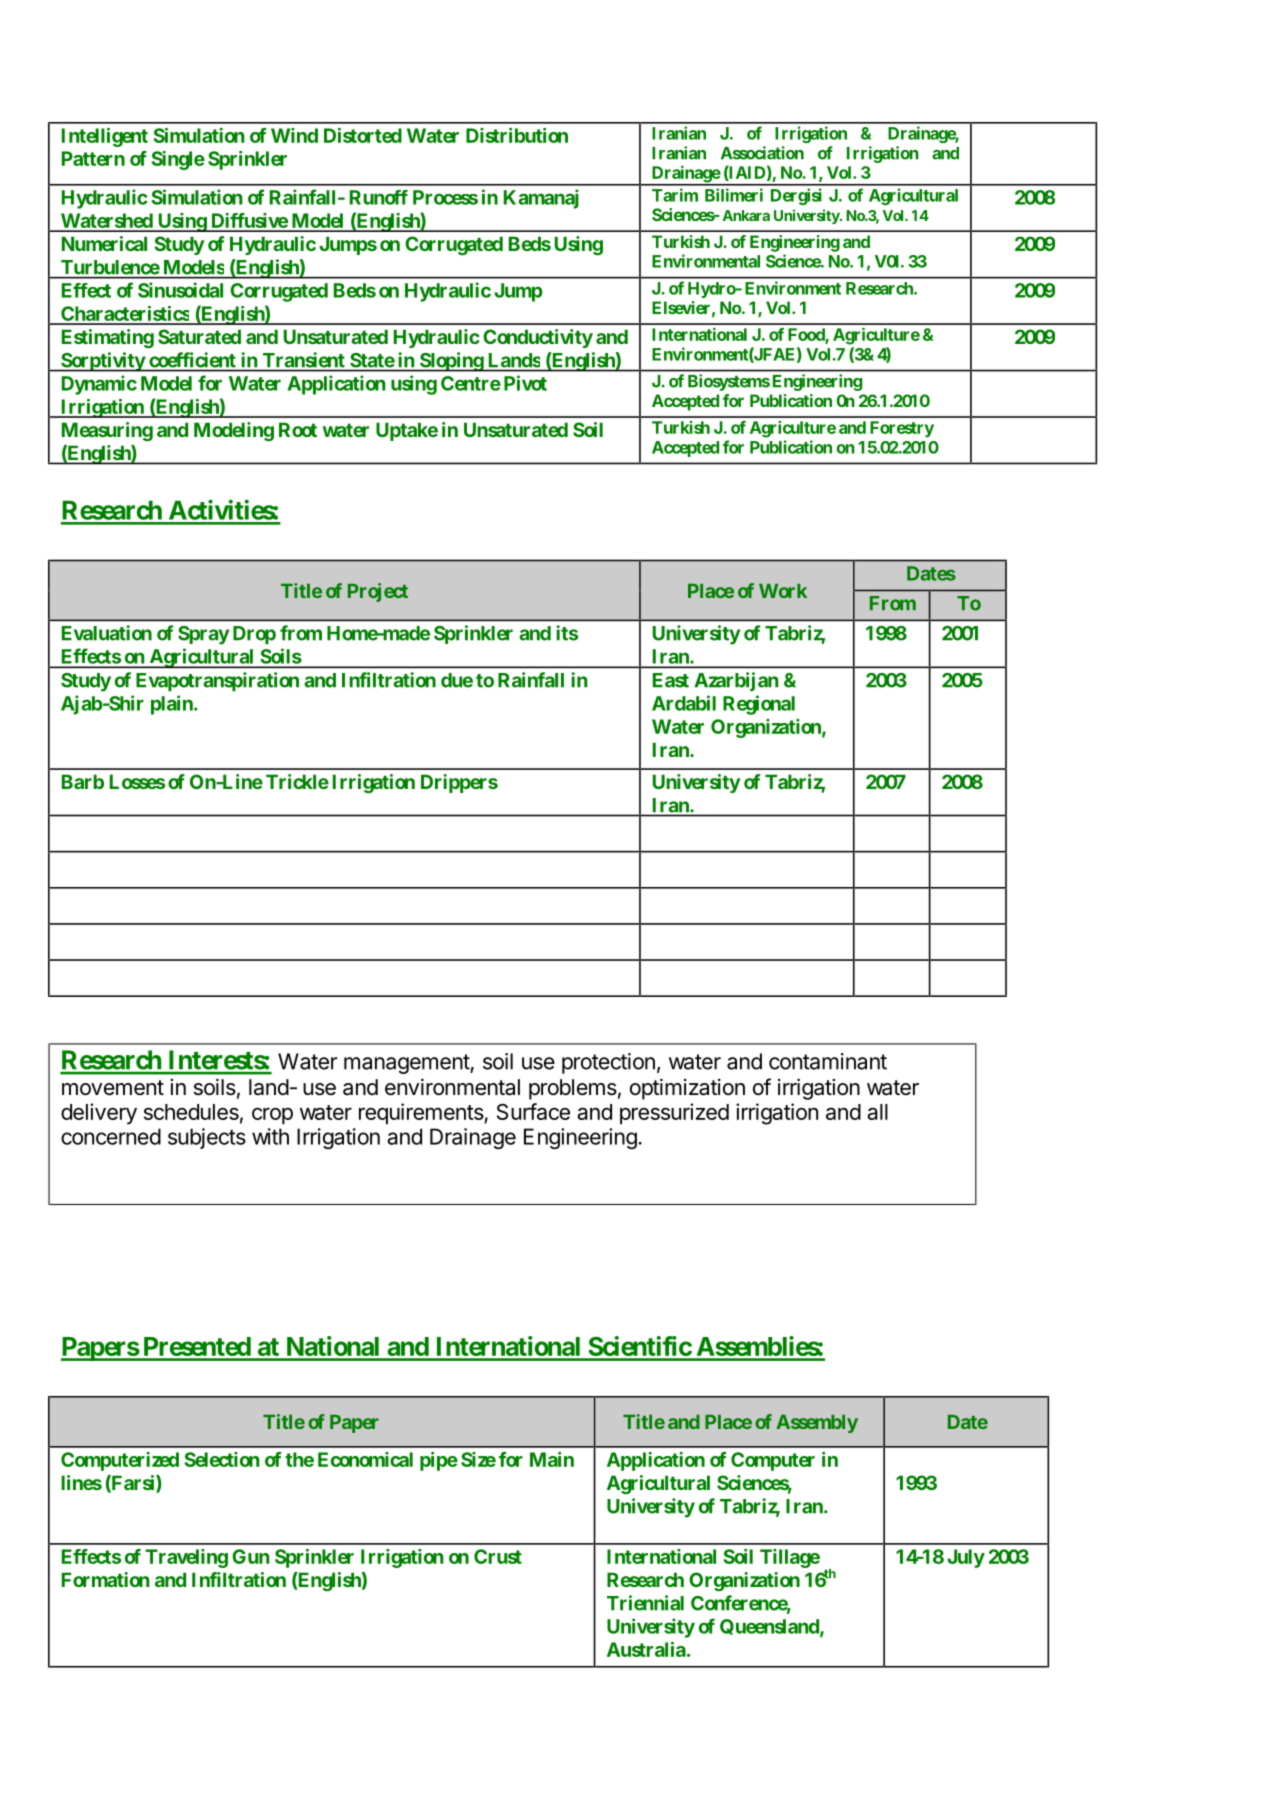 The image size is (1280, 1811). What do you see at coordinates (186, 1558) in the screenshot?
I see `Traveling` at bounding box center [186, 1558].
